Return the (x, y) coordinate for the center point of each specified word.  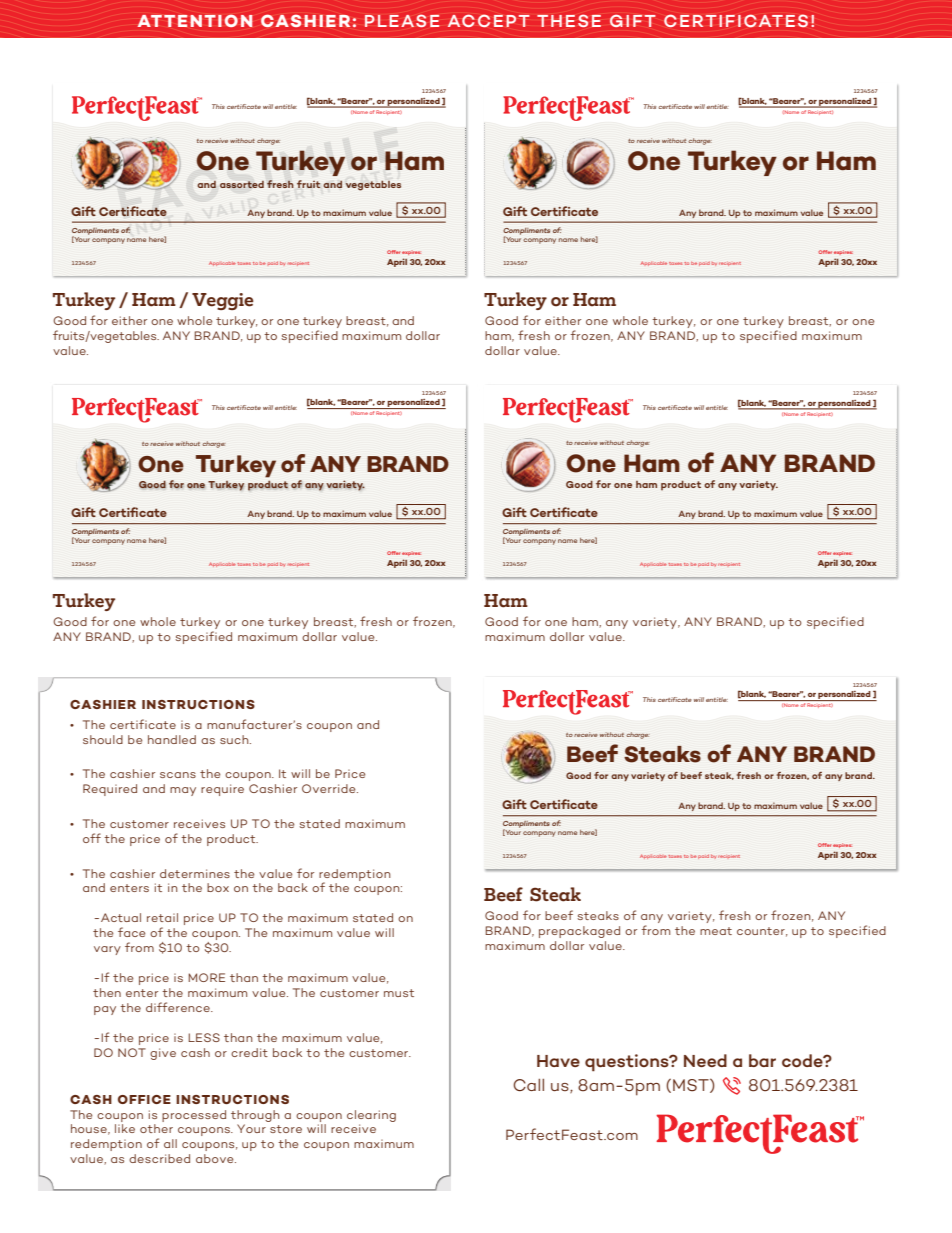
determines (195, 873)
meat (716, 931)
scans (178, 775)
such (235, 739)
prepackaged (579, 932)
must (399, 993)
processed (194, 1116)
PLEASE (402, 20)
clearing (371, 1116)
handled (172, 739)
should (103, 739)
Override (330, 788)
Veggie (223, 301)
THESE (569, 20)
